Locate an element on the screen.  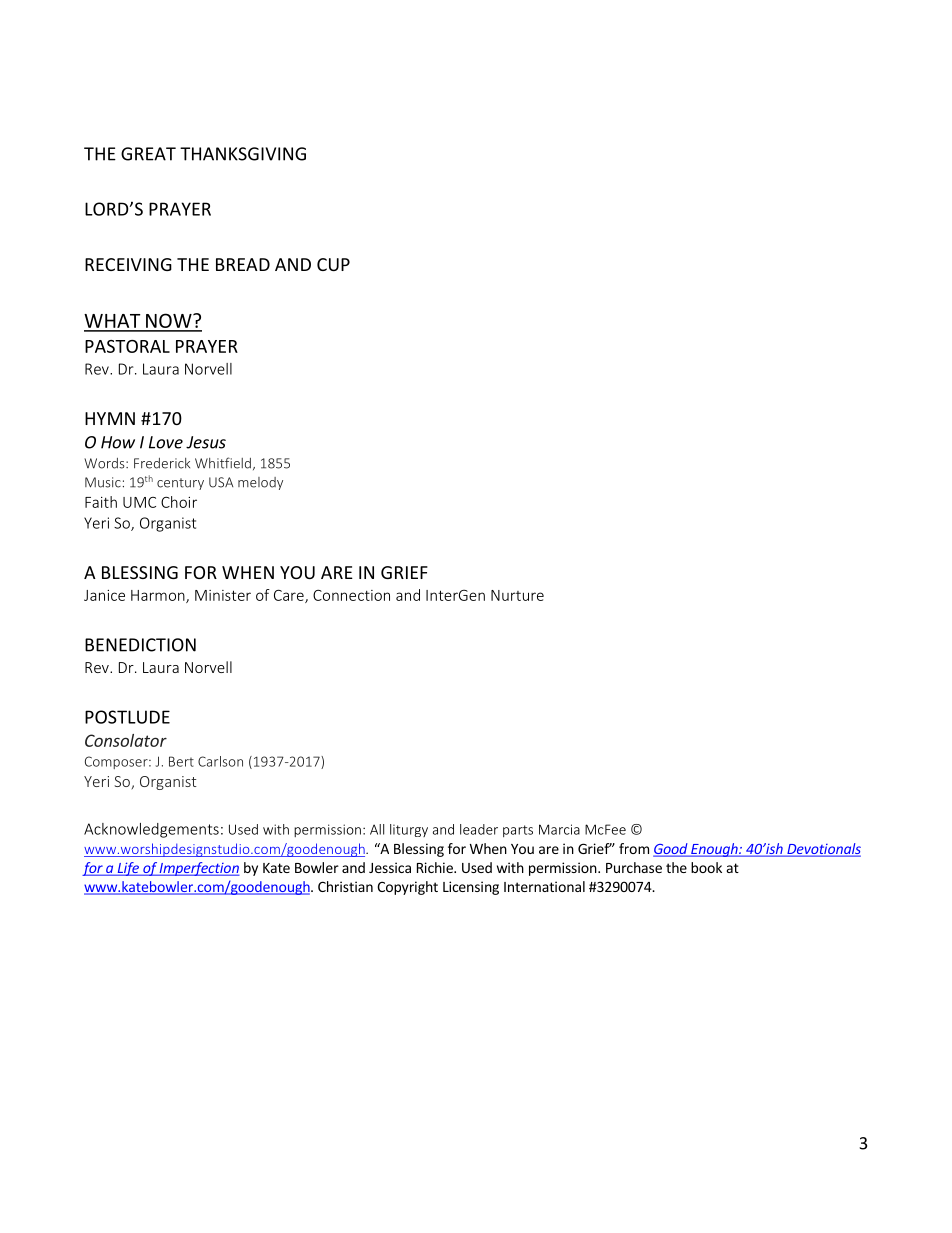
leader is located at coordinates (479, 829).
